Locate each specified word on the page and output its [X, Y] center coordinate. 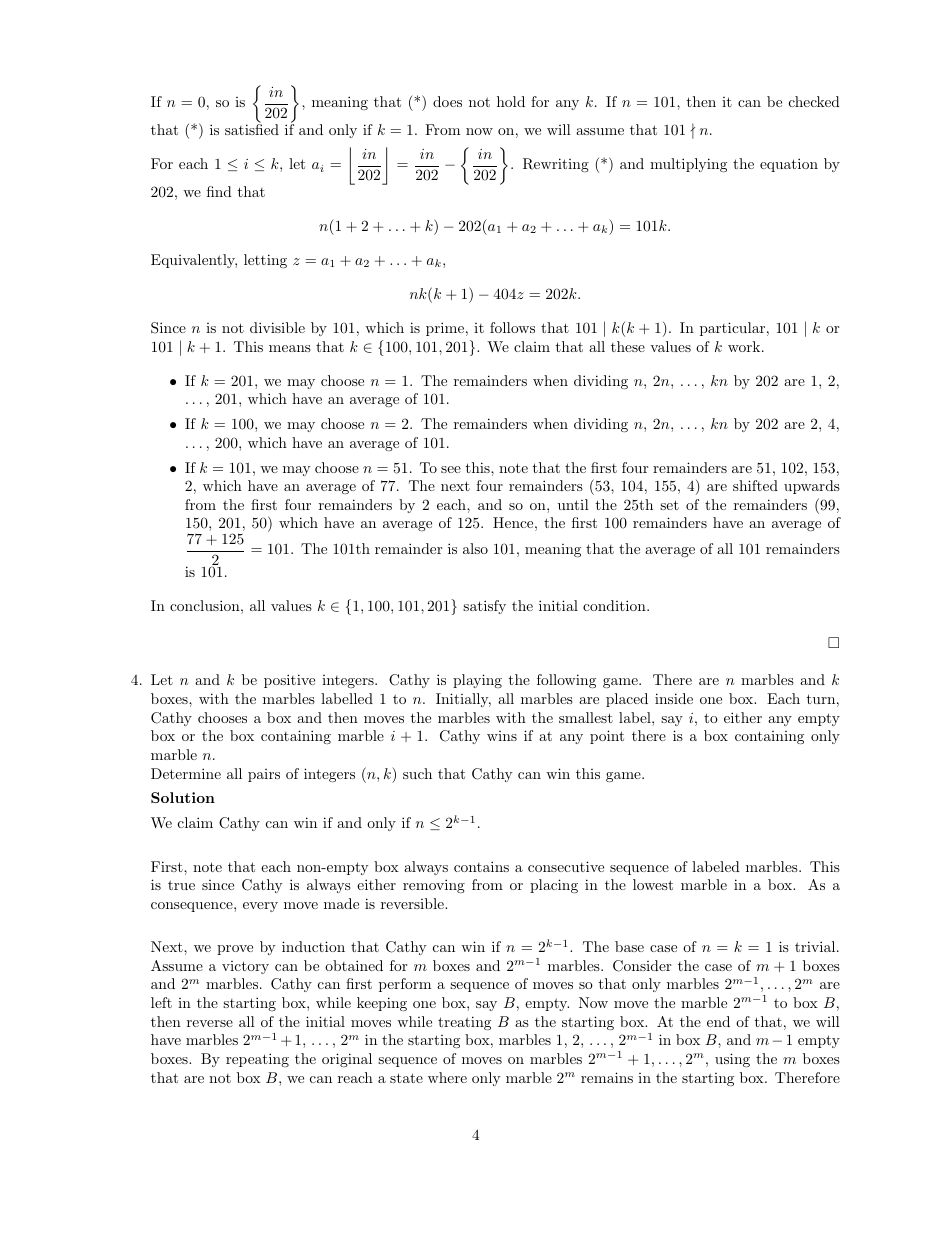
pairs [264, 775]
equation [789, 165]
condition [615, 605]
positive [289, 681]
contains [481, 866]
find [219, 191]
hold [511, 101]
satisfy [484, 607]
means [290, 348]
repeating [257, 1060]
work [745, 346]
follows [512, 327]
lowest [653, 884]
